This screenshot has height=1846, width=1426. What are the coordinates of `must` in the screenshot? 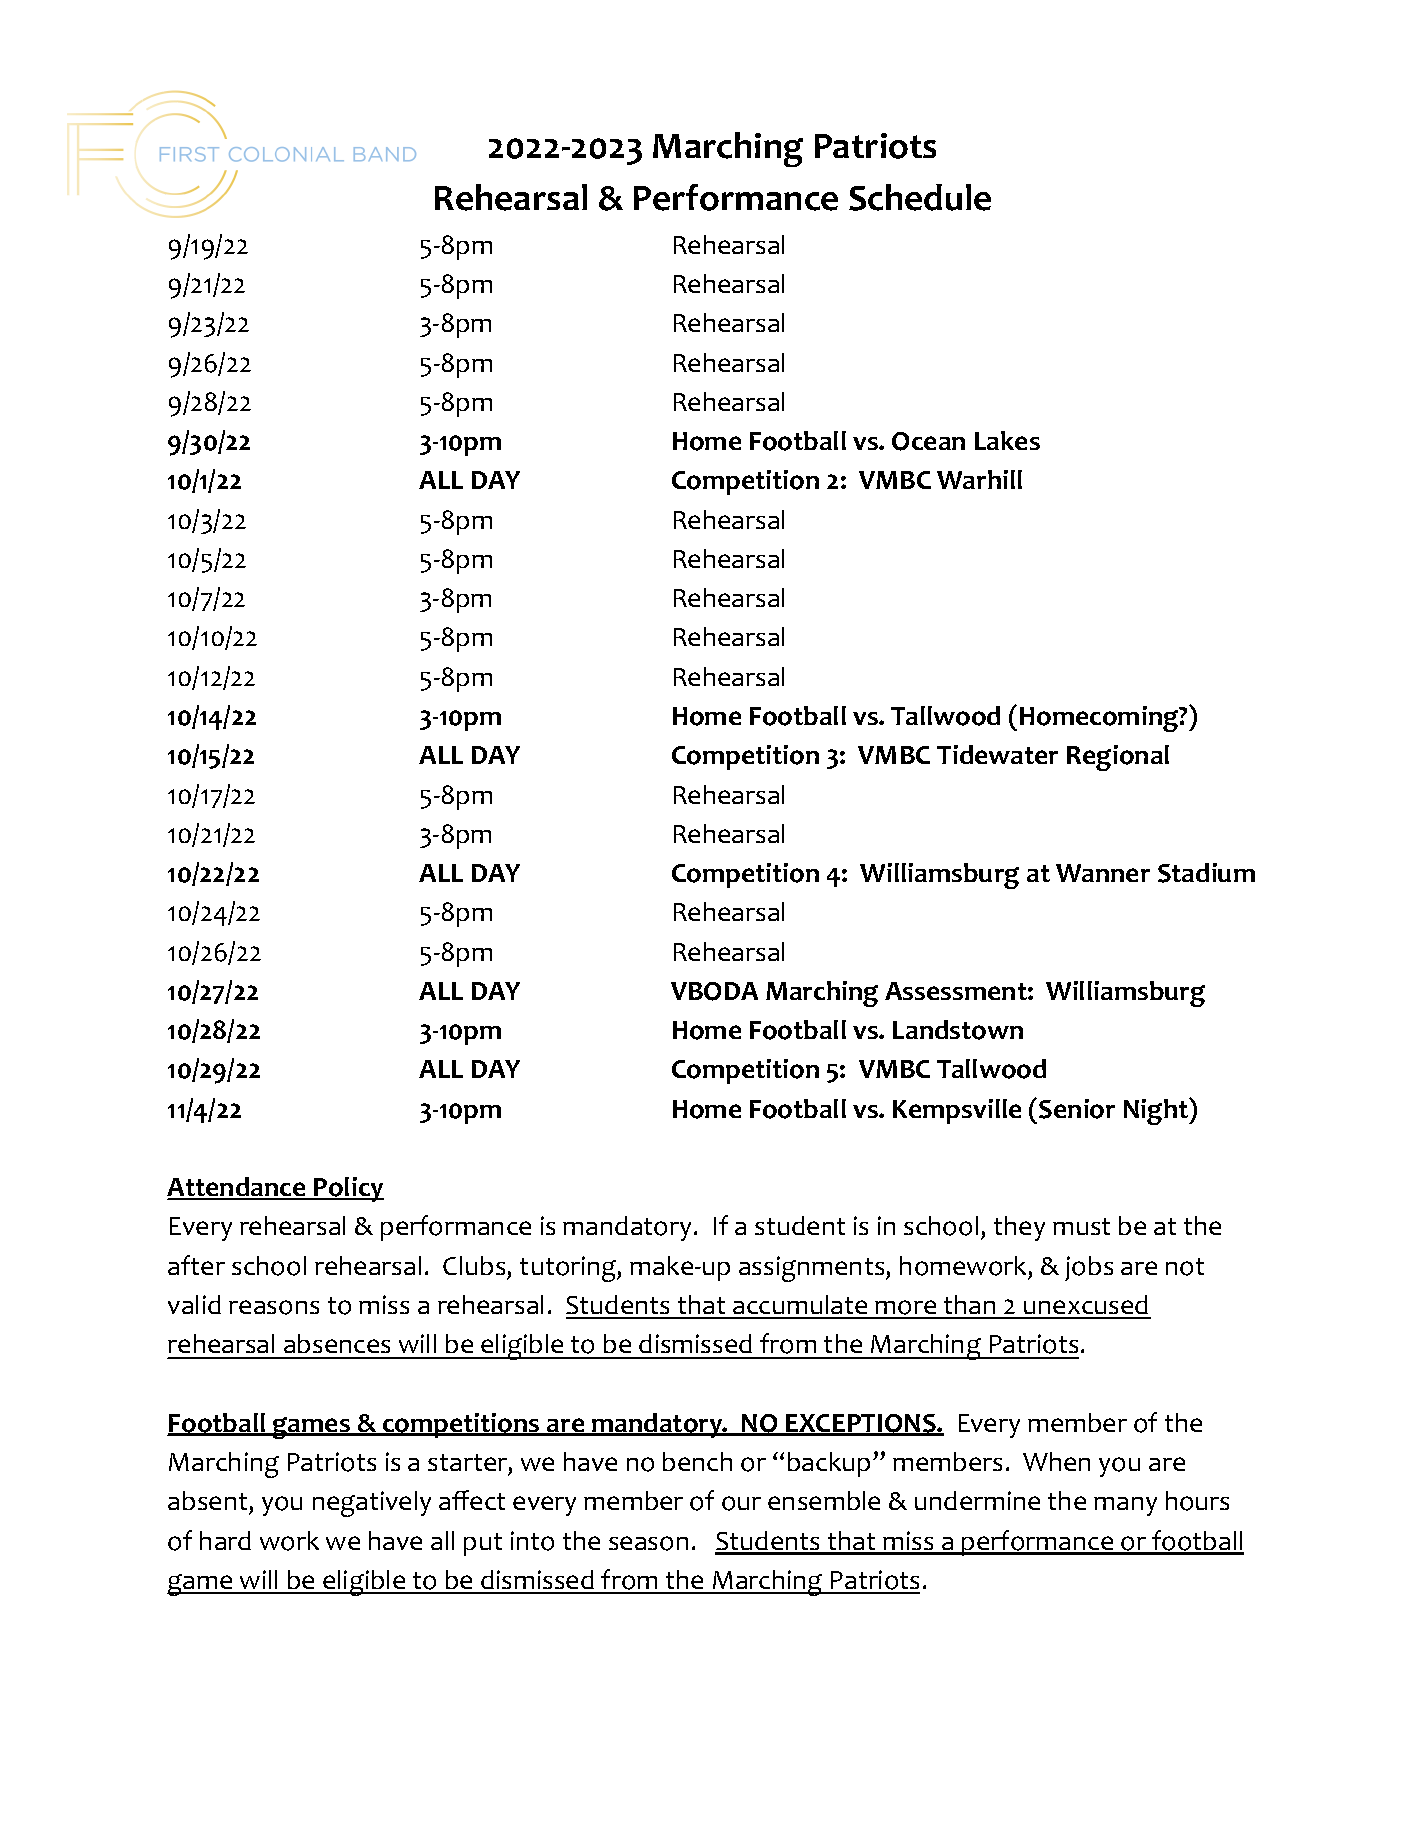 It's located at (1081, 1226).
